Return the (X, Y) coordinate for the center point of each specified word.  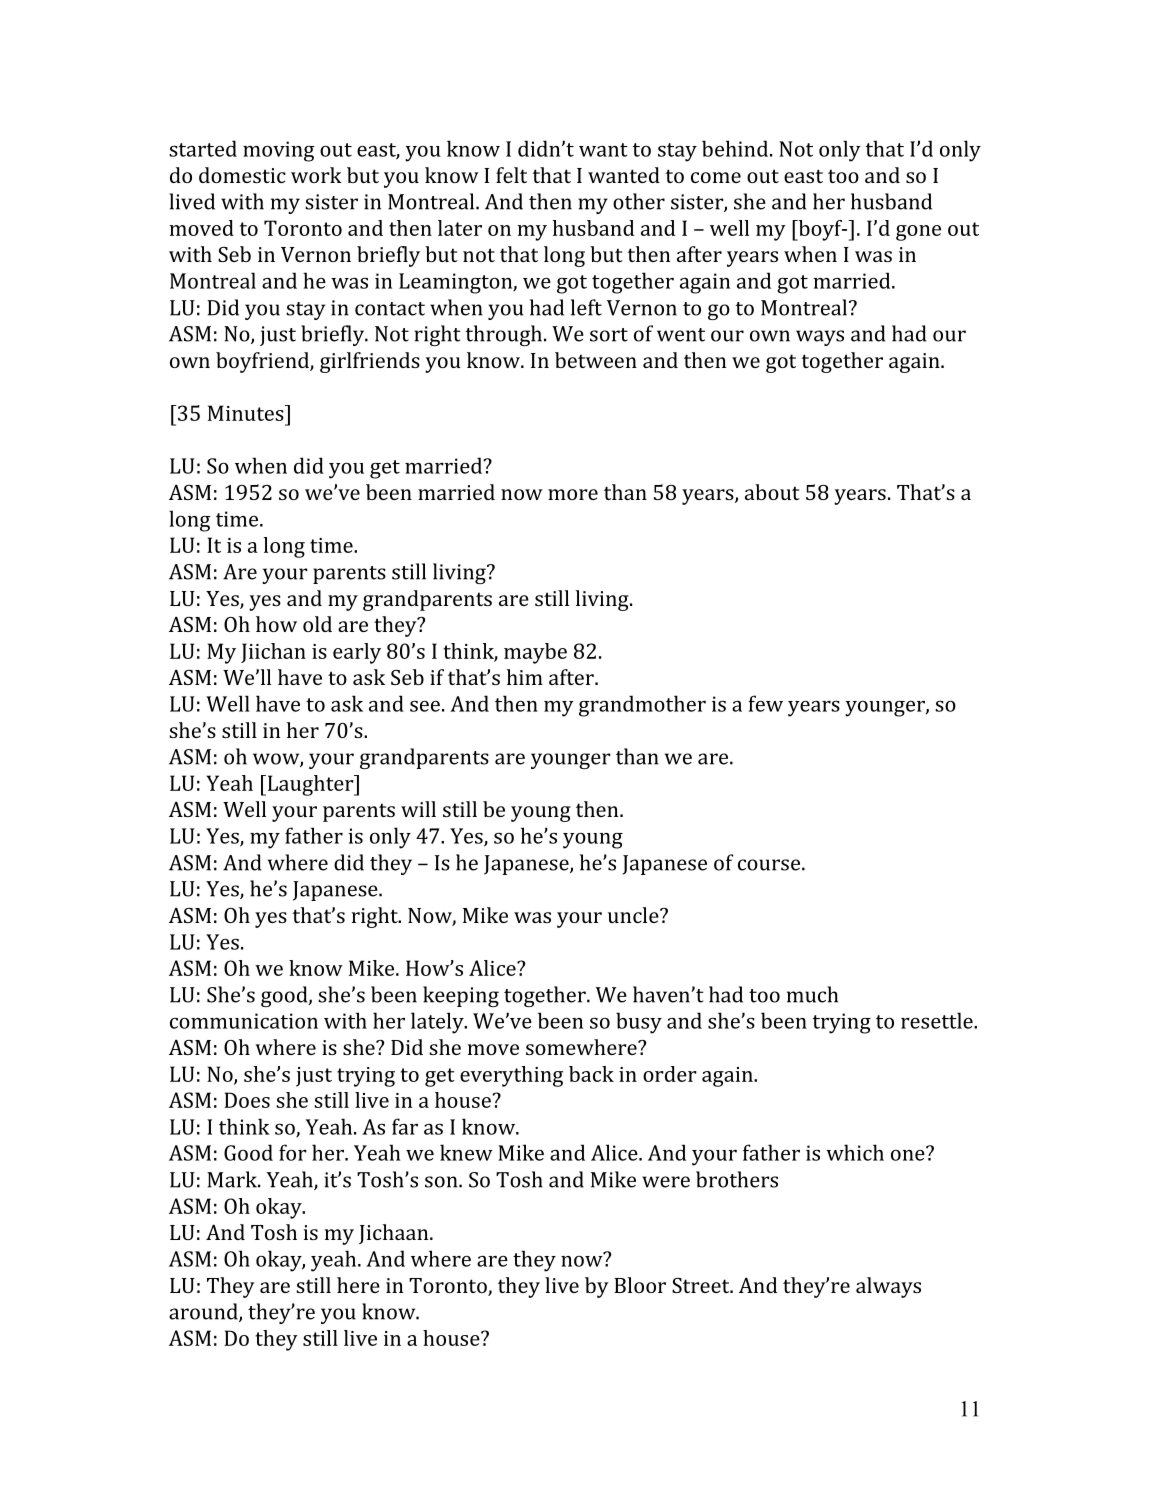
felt (511, 175)
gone (918, 233)
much (812, 994)
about (772, 492)
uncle (634, 915)
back (591, 1074)
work (316, 175)
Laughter (310, 785)
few (766, 703)
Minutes (247, 413)
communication (244, 1021)
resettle (938, 1020)
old (317, 624)
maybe (535, 653)
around (204, 1312)
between (596, 360)
